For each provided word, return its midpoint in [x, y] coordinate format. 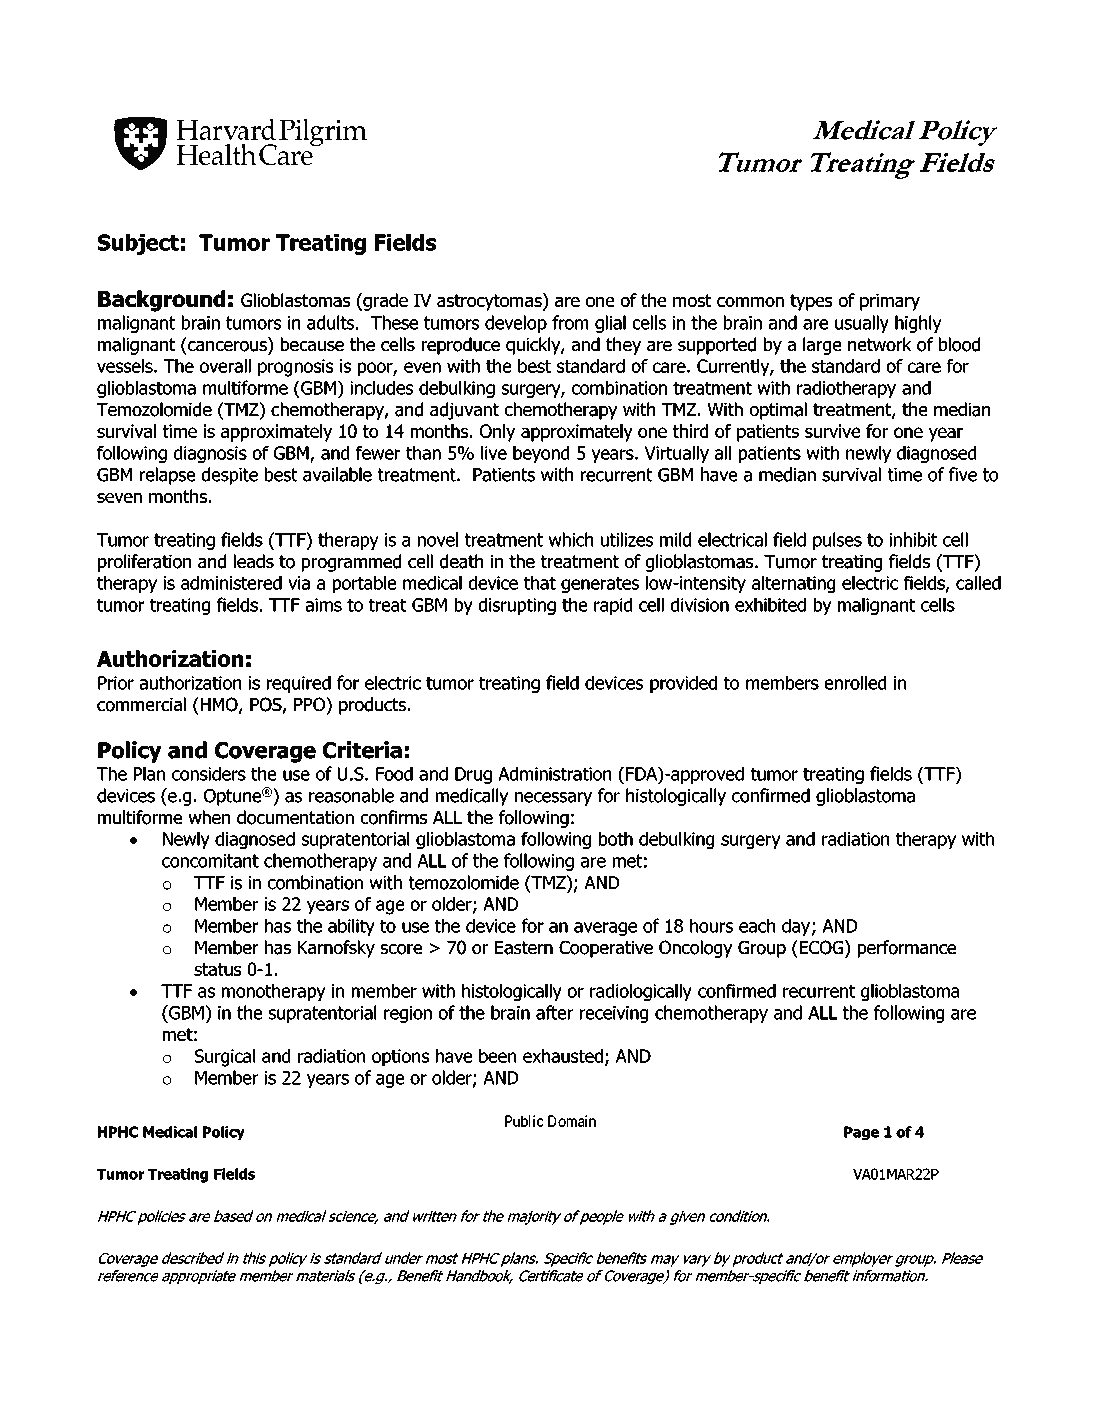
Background [161, 301]
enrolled [855, 683]
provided [683, 684]
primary [890, 302]
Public [524, 1121]
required [299, 684]
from [570, 322]
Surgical [225, 1058]
